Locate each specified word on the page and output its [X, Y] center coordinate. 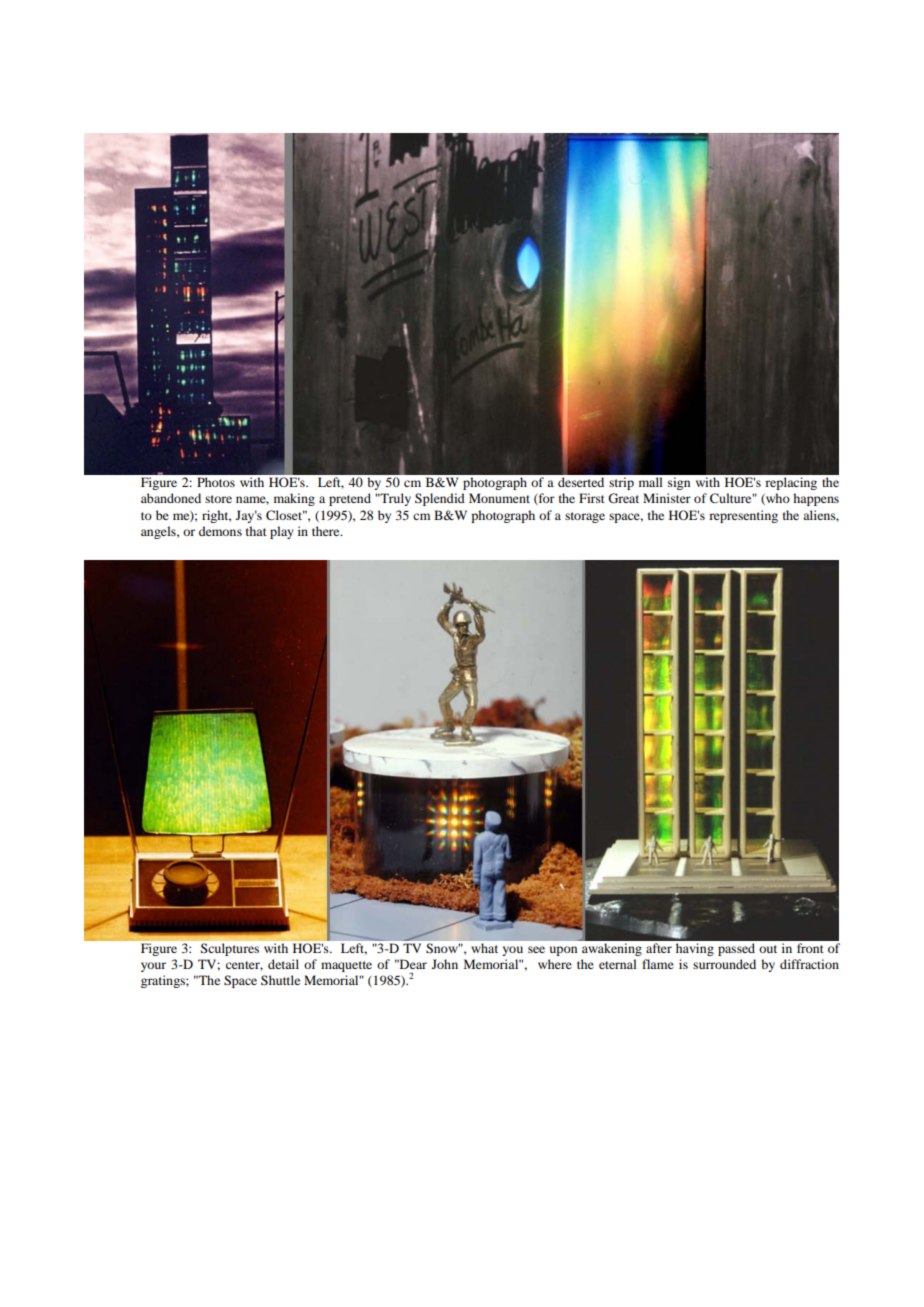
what [485, 948]
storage [585, 517]
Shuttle [280, 980]
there [327, 531]
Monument [499, 498]
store [218, 499]
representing [743, 516]
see [536, 949]
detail [283, 964]
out [768, 949]
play [282, 532]
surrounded [724, 964]
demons [220, 531]
